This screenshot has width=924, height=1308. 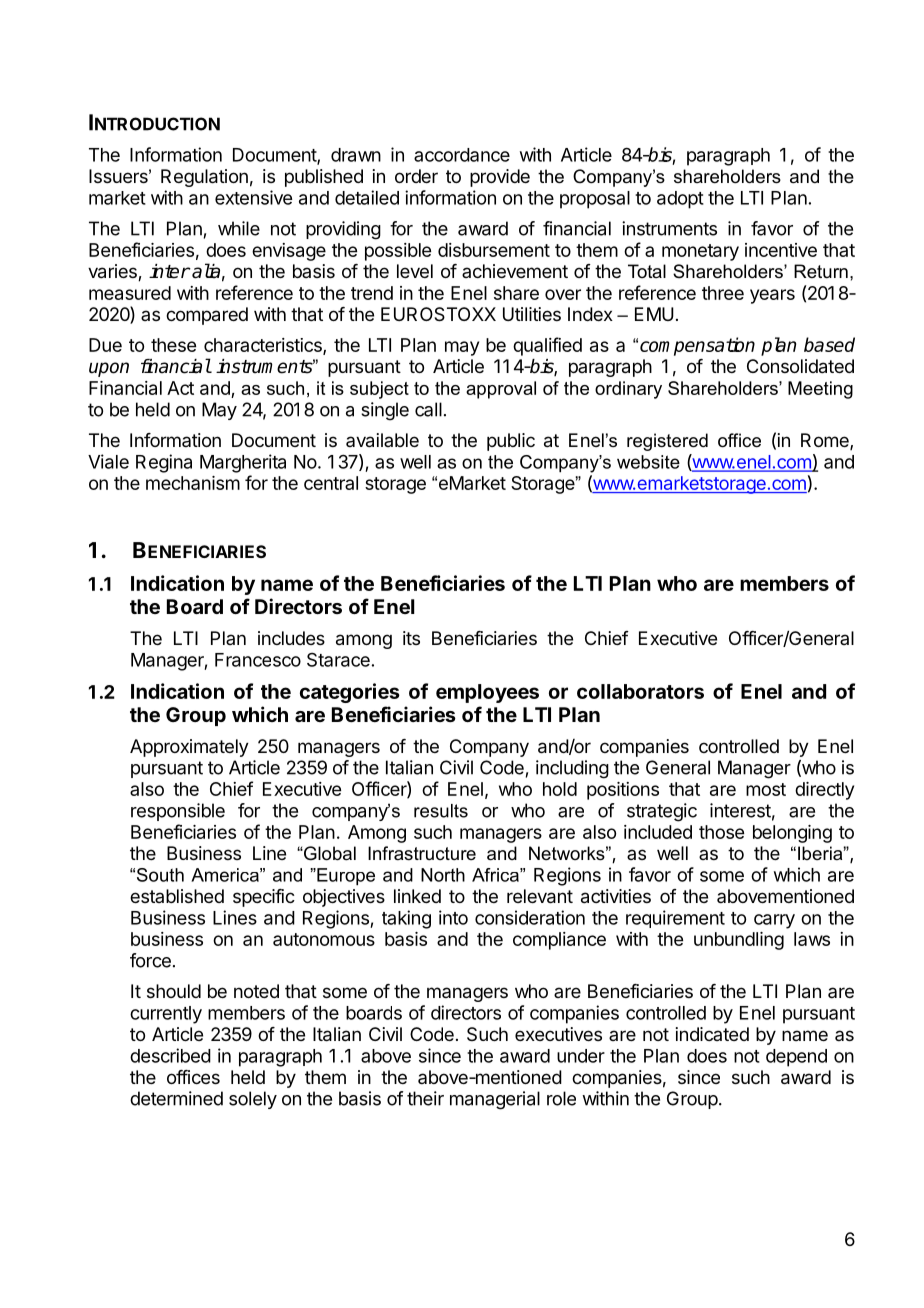 What do you see at coordinates (170, 1055) in the screenshot?
I see `described` at bounding box center [170, 1055].
